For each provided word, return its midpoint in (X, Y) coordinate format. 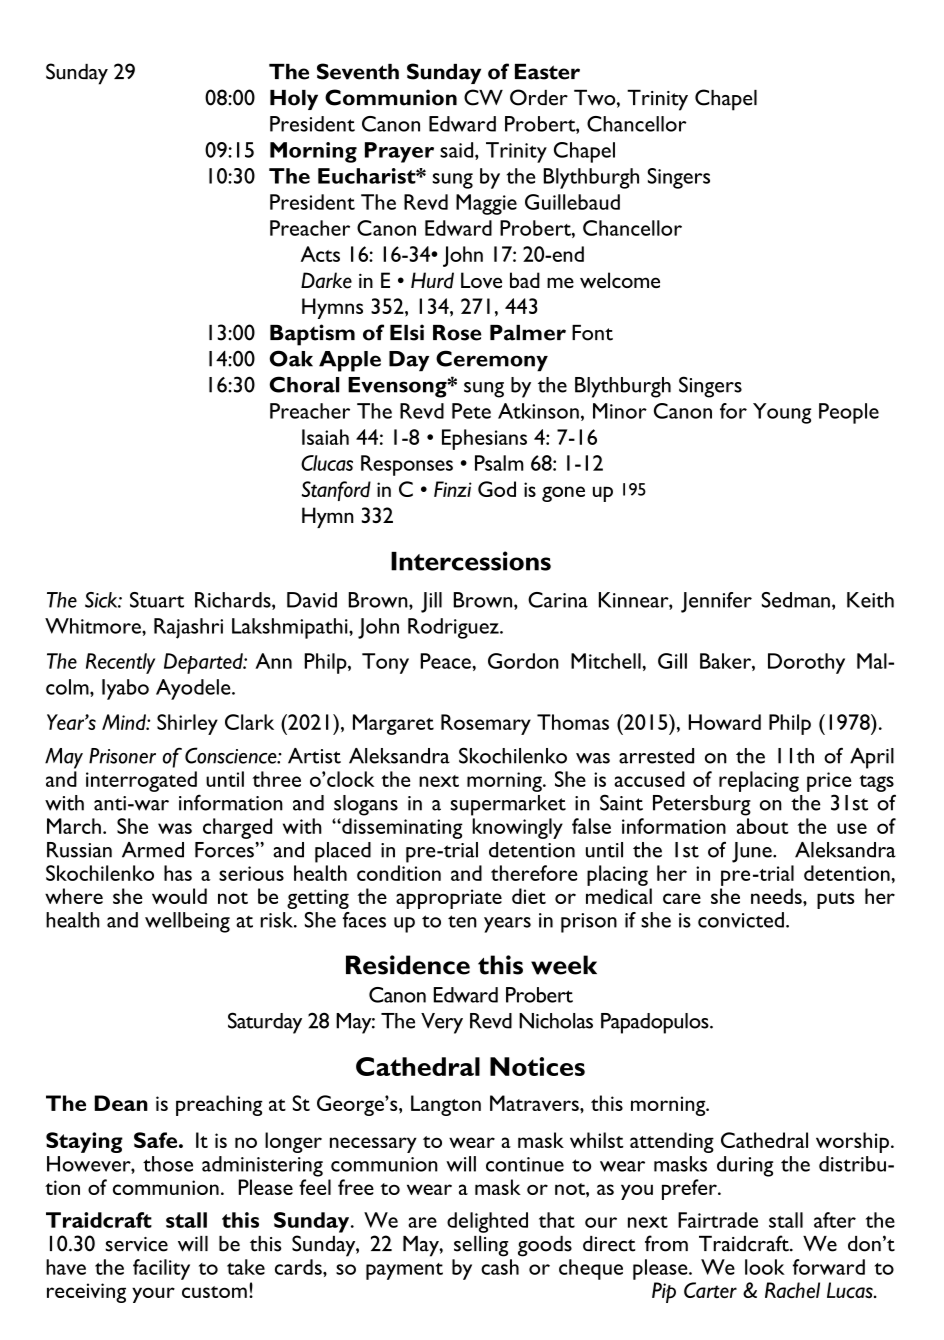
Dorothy (806, 663)
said (458, 151)
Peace (447, 661)
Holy (294, 100)
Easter (547, 72)
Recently (120, 663)
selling (481, 1246)
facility (161, 1269)
